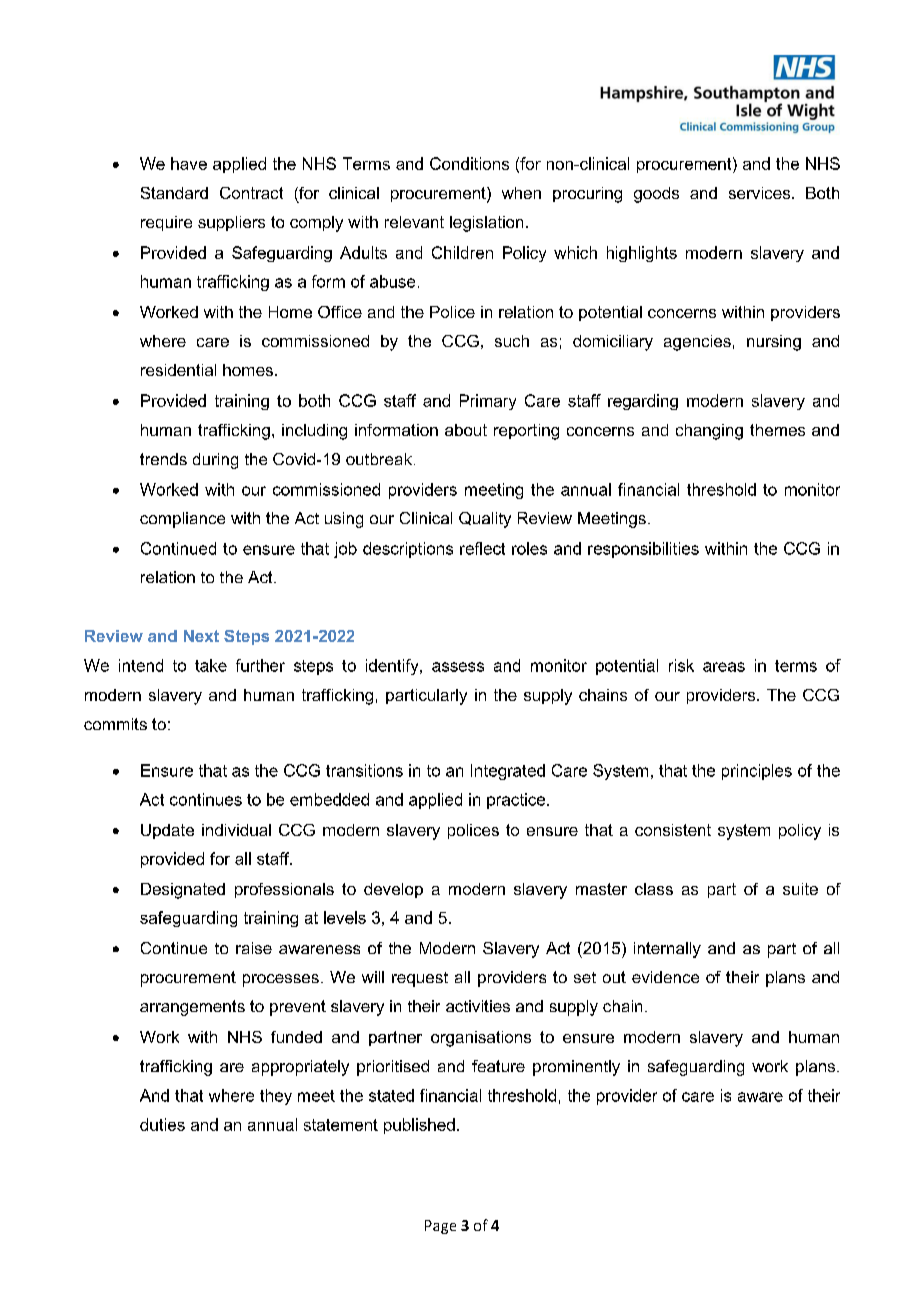  Describe the element at coordinates (174, 193) in the screenshot. I see `Standard` at that location.
